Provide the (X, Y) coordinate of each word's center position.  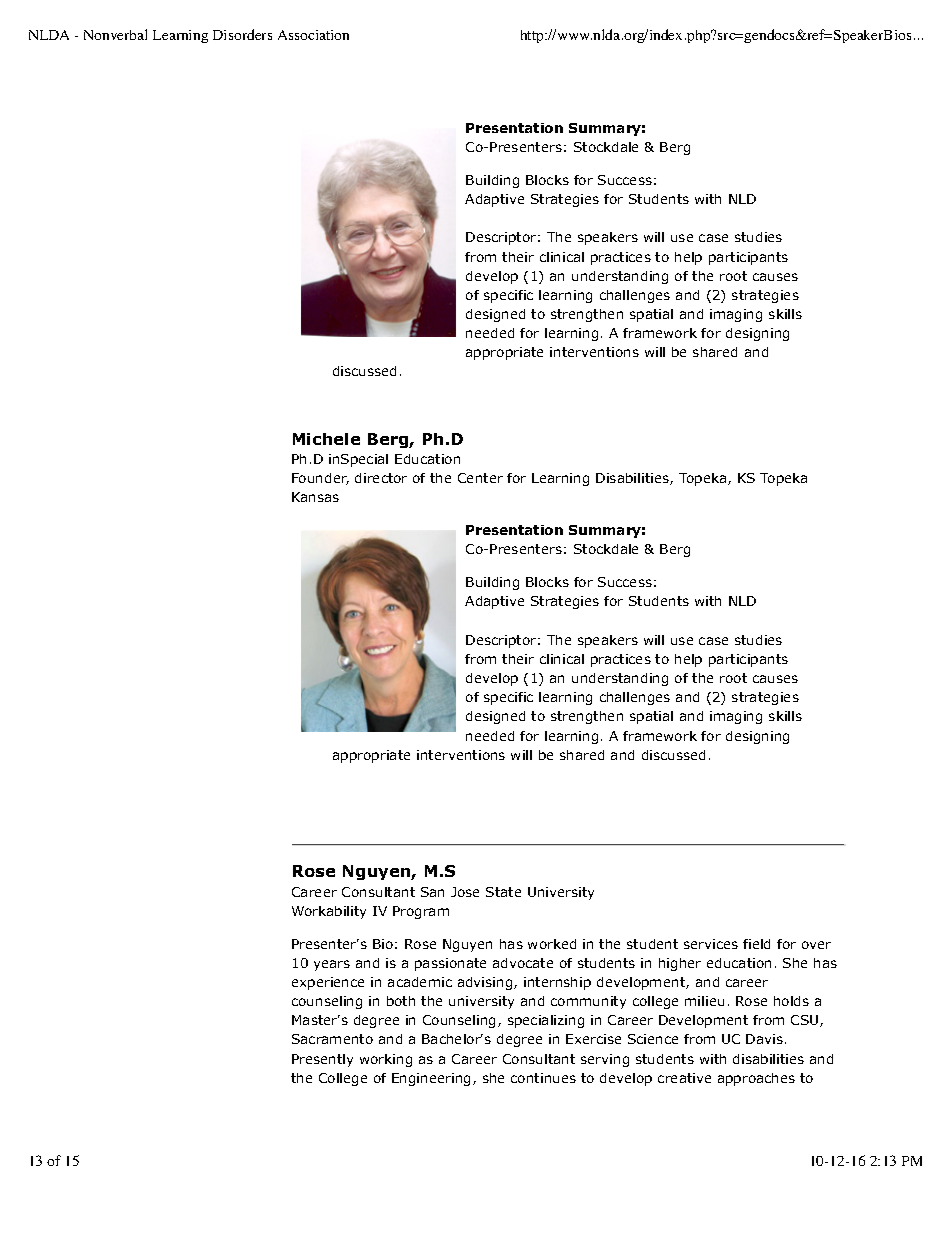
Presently (322, 1060)
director (381, 478)
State (503, 892)
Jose (465, 892)
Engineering (433, 1079)
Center (480, 478)
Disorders (242, 34)
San (432, 892)
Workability (329, 912)
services (711, 944)
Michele (326, 439)
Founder (320, 479)
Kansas (315, 497)
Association (313, 35)
